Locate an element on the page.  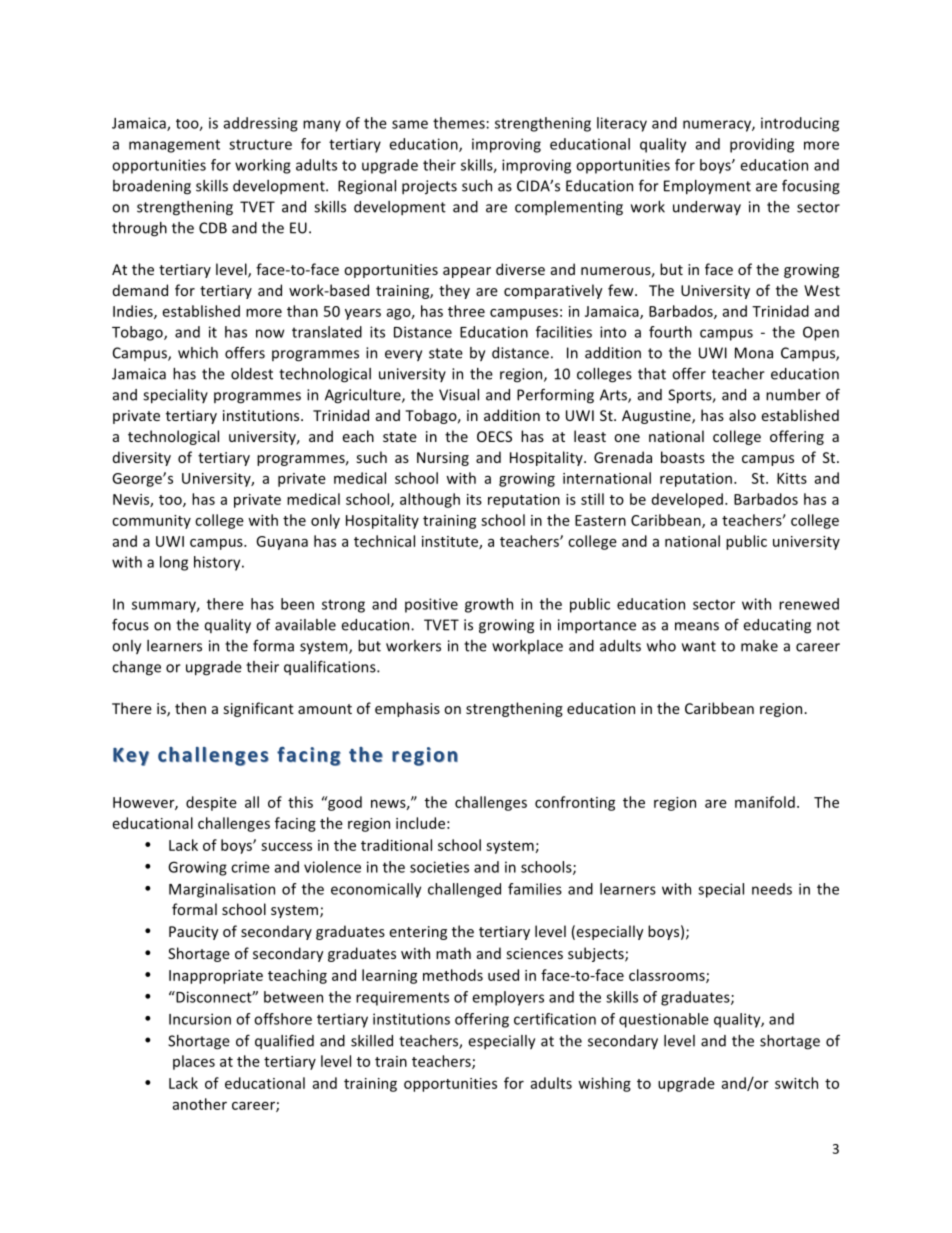
switch is located at coordinates (796, 1083).
